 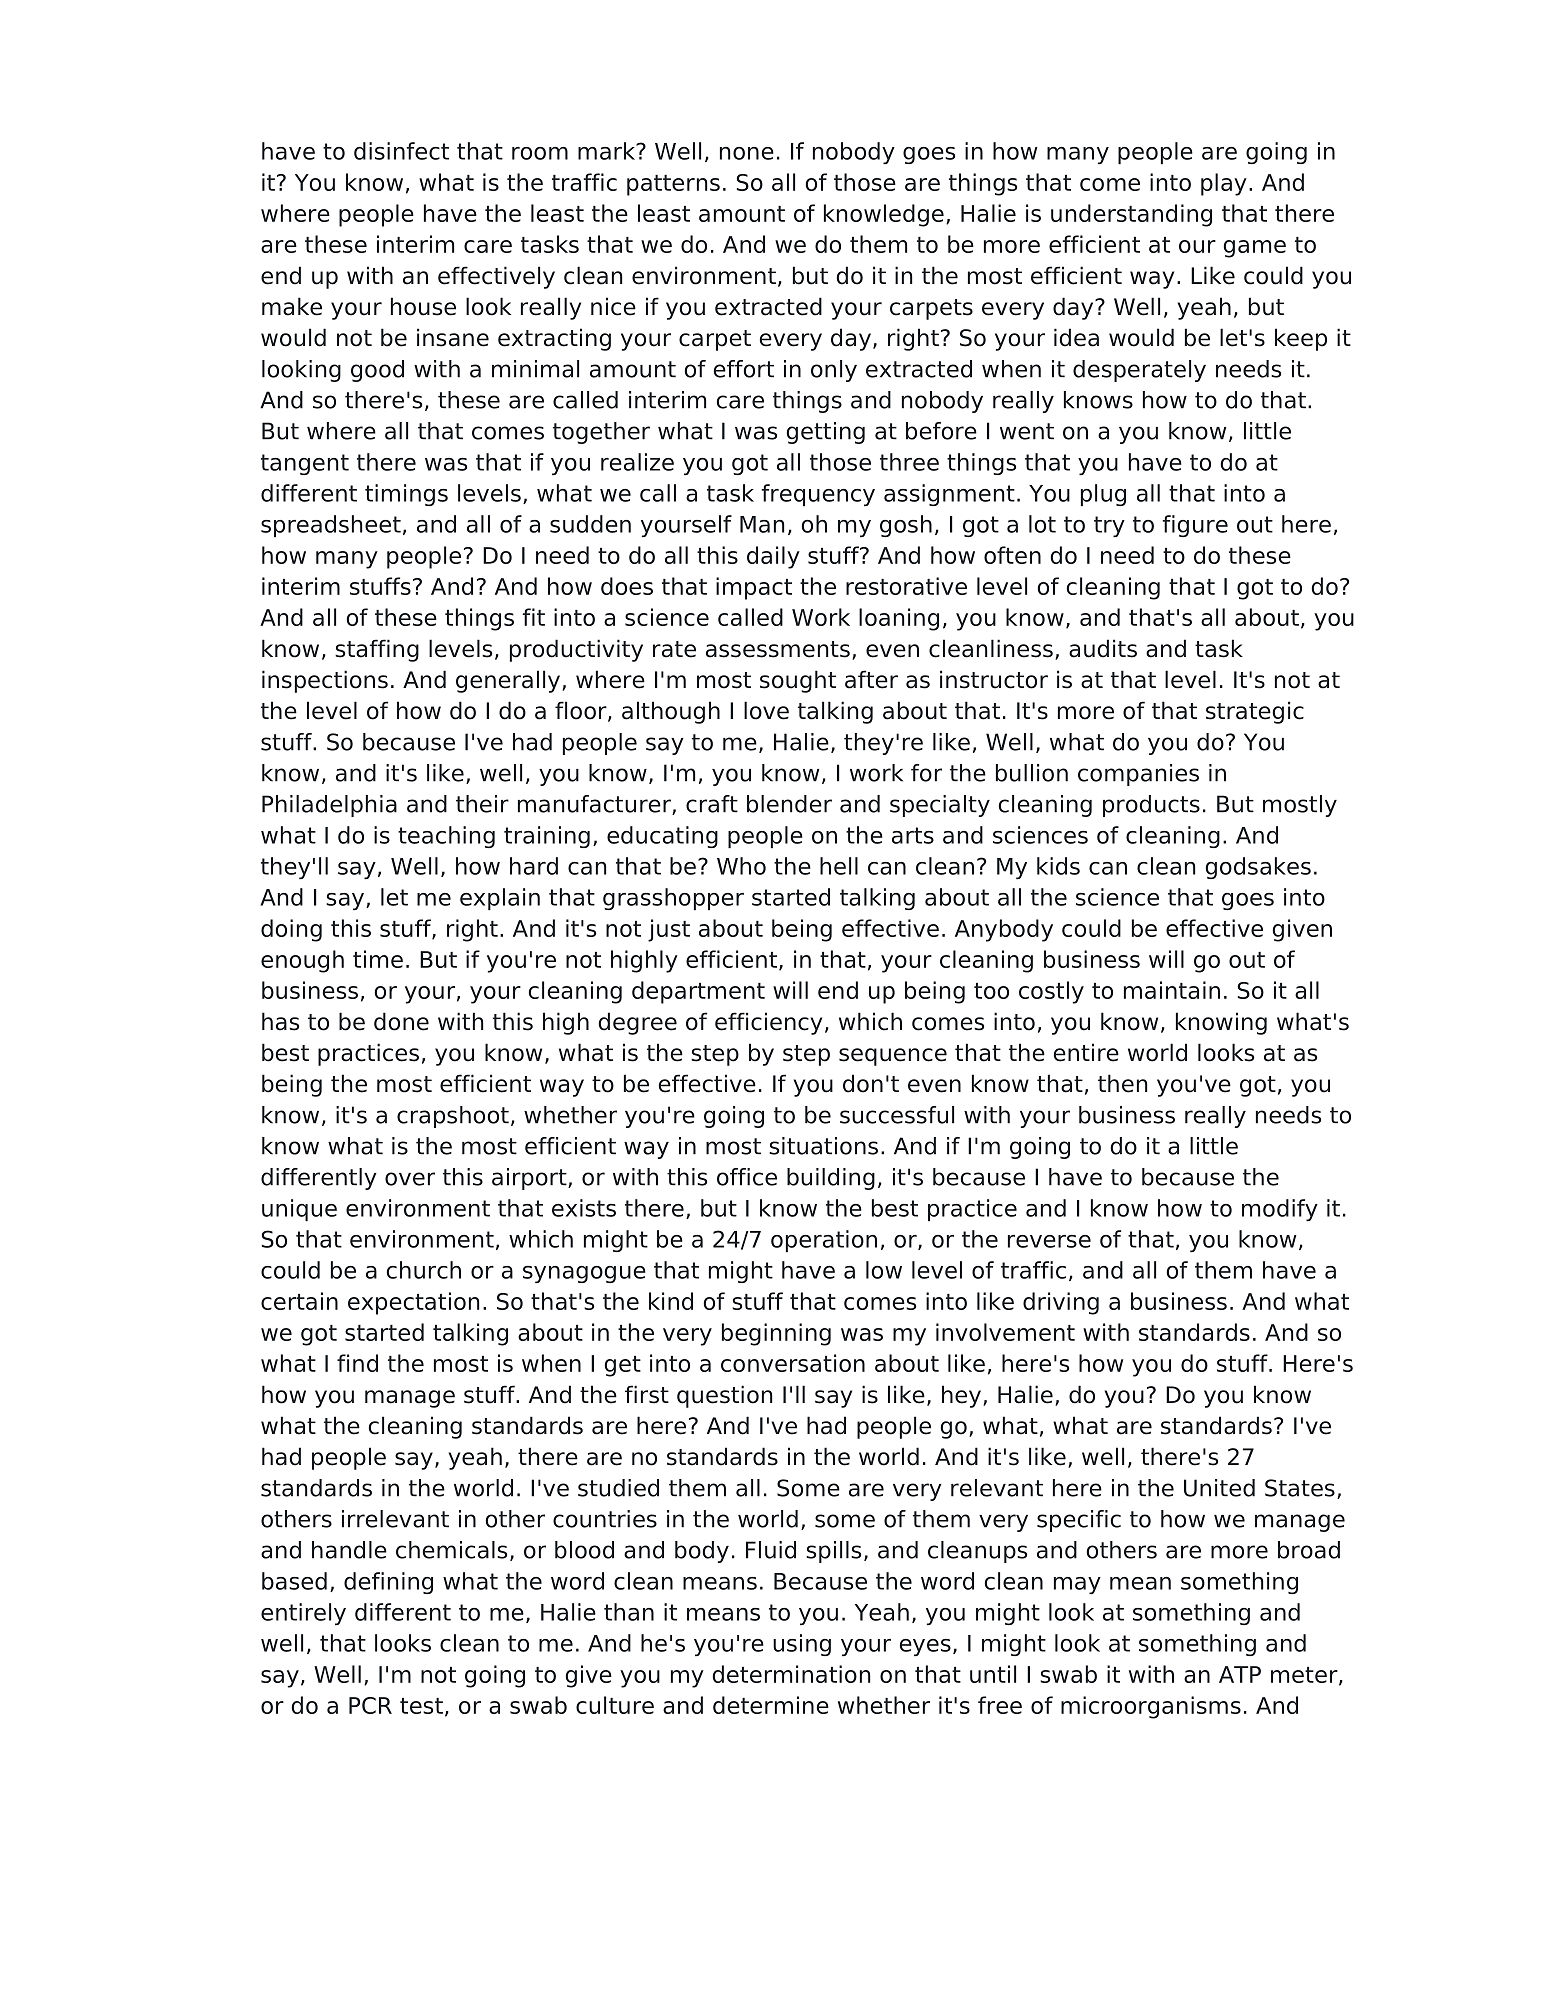 What do you see at coordinates (839, 866) in the document?
I see `hell` at bounding box center [839, 866].
